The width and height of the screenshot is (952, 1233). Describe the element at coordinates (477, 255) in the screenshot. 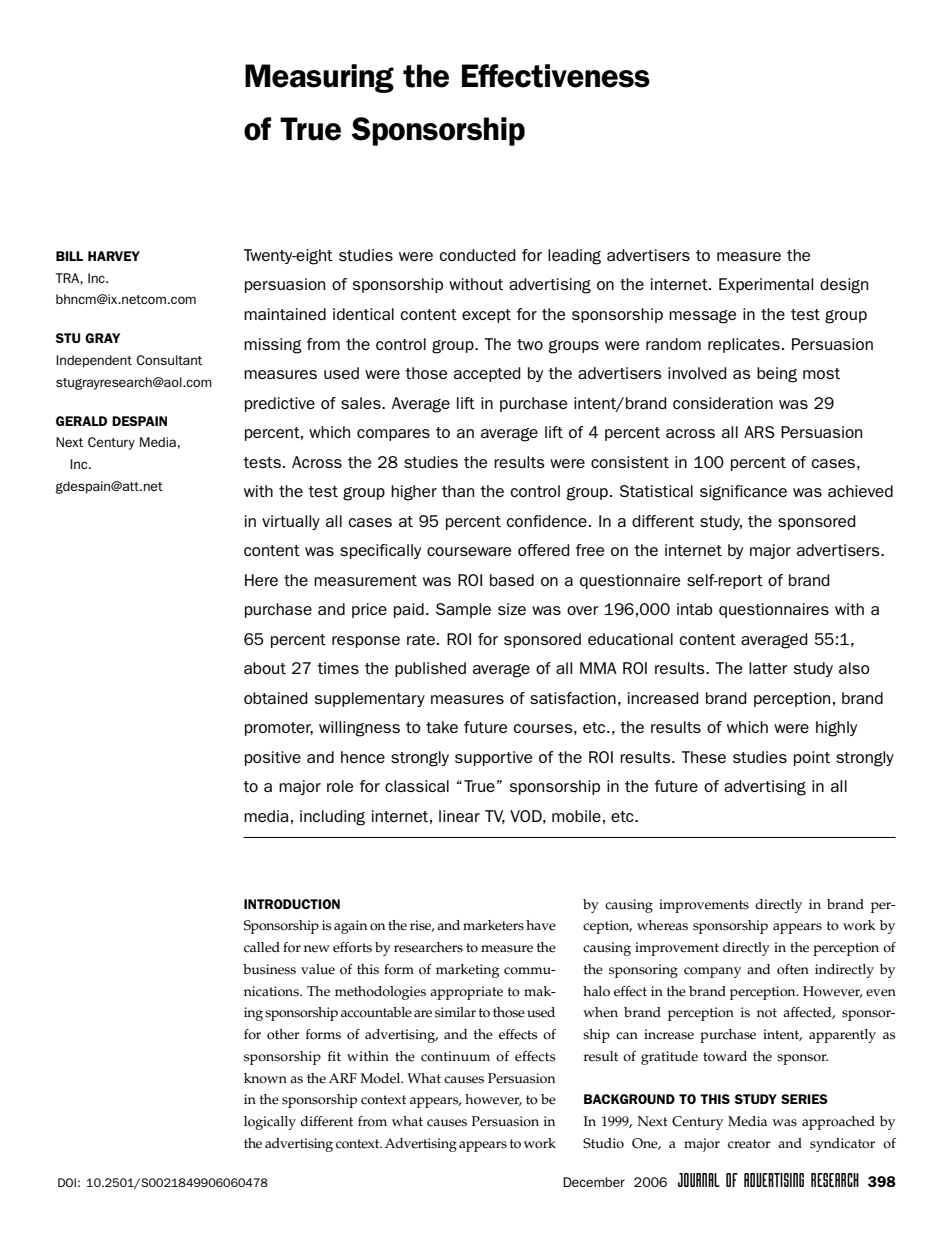

I see `conducted` at that location.
